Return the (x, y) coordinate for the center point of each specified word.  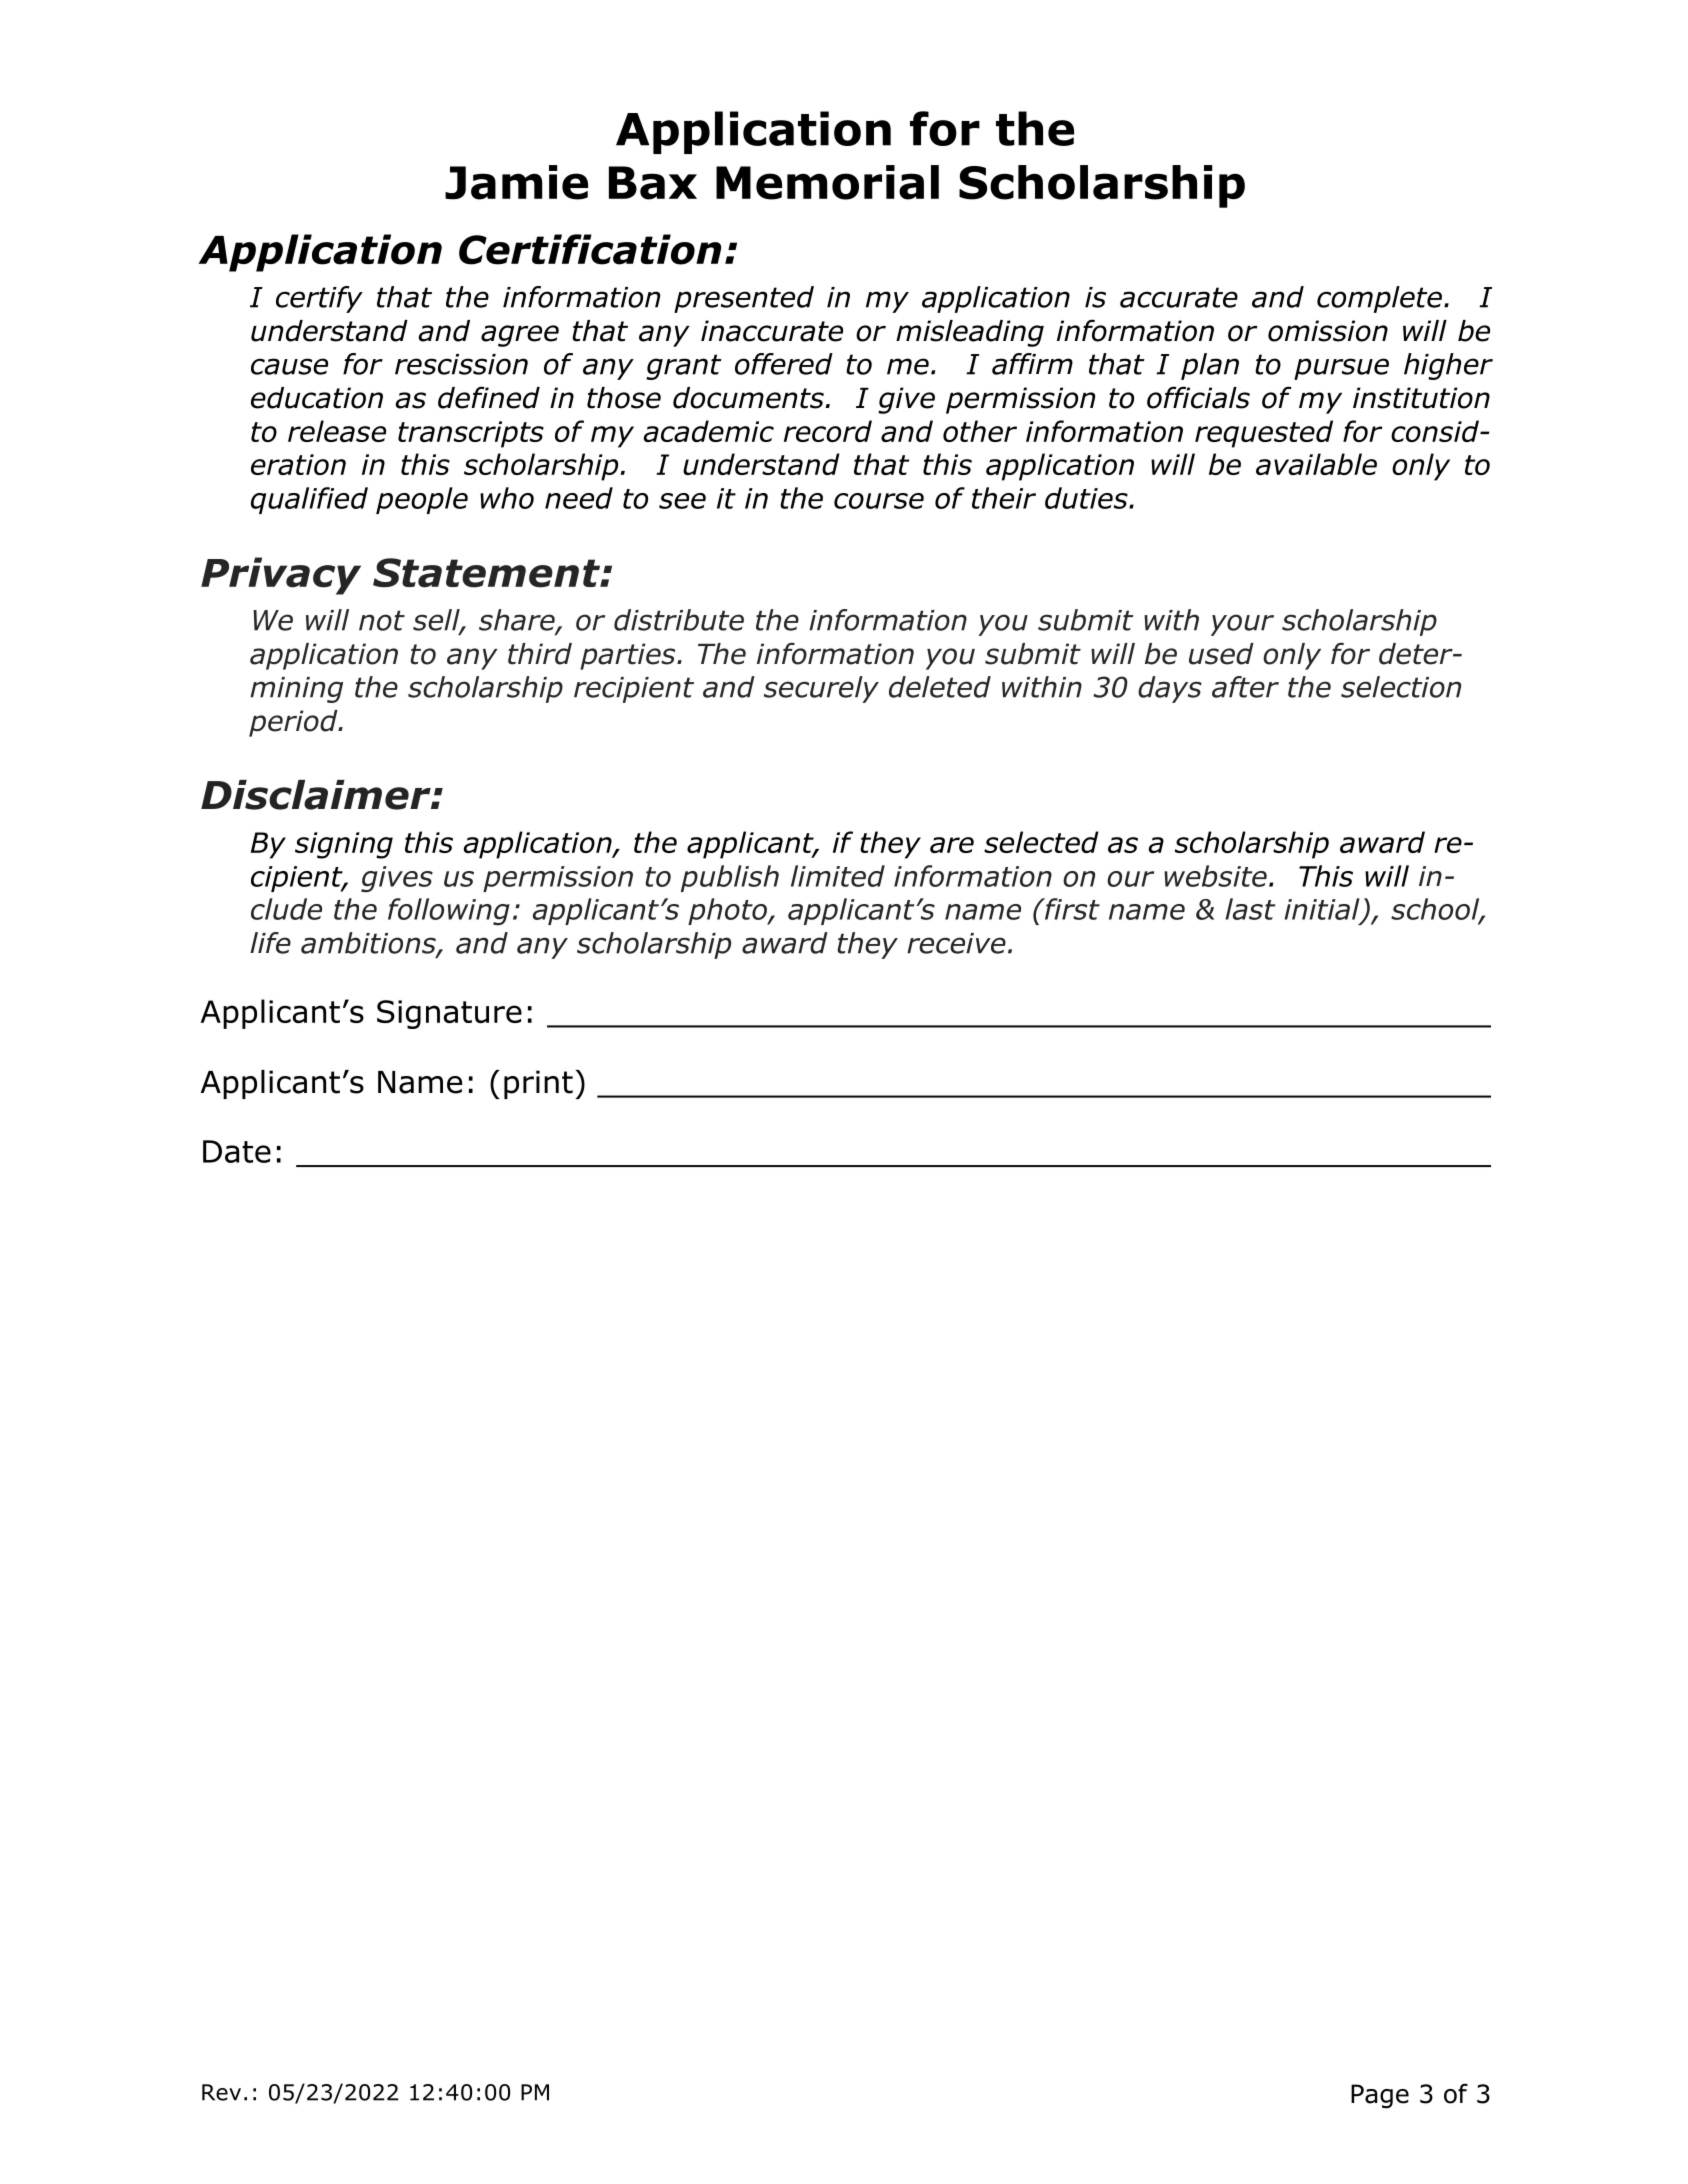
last (1250, 909)
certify (319, 299)
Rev (221, 2092)
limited (838, 876)
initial (1323, 910)
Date (237, 1151)
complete (1379, 299)
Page (1380, 2096)
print (538, 1084)
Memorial (827, 182)
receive (956, 943)
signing (344, 845)
